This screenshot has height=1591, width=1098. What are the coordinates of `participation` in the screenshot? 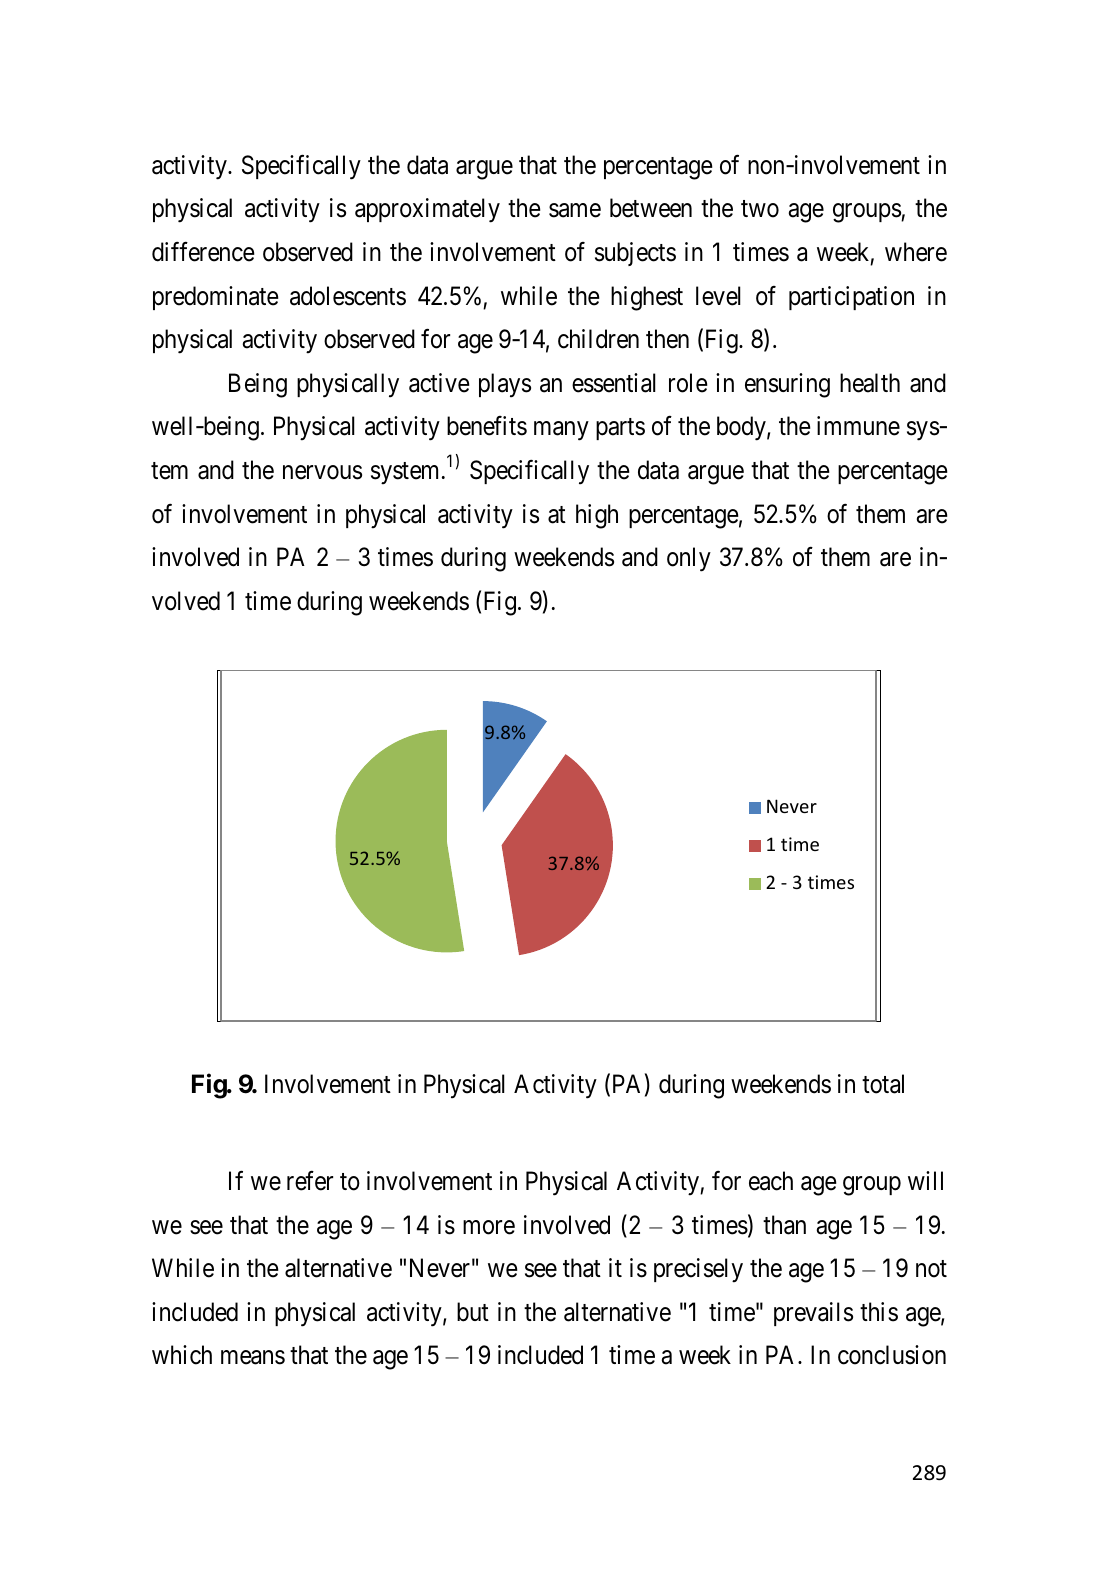 It's located at (851, 298).
